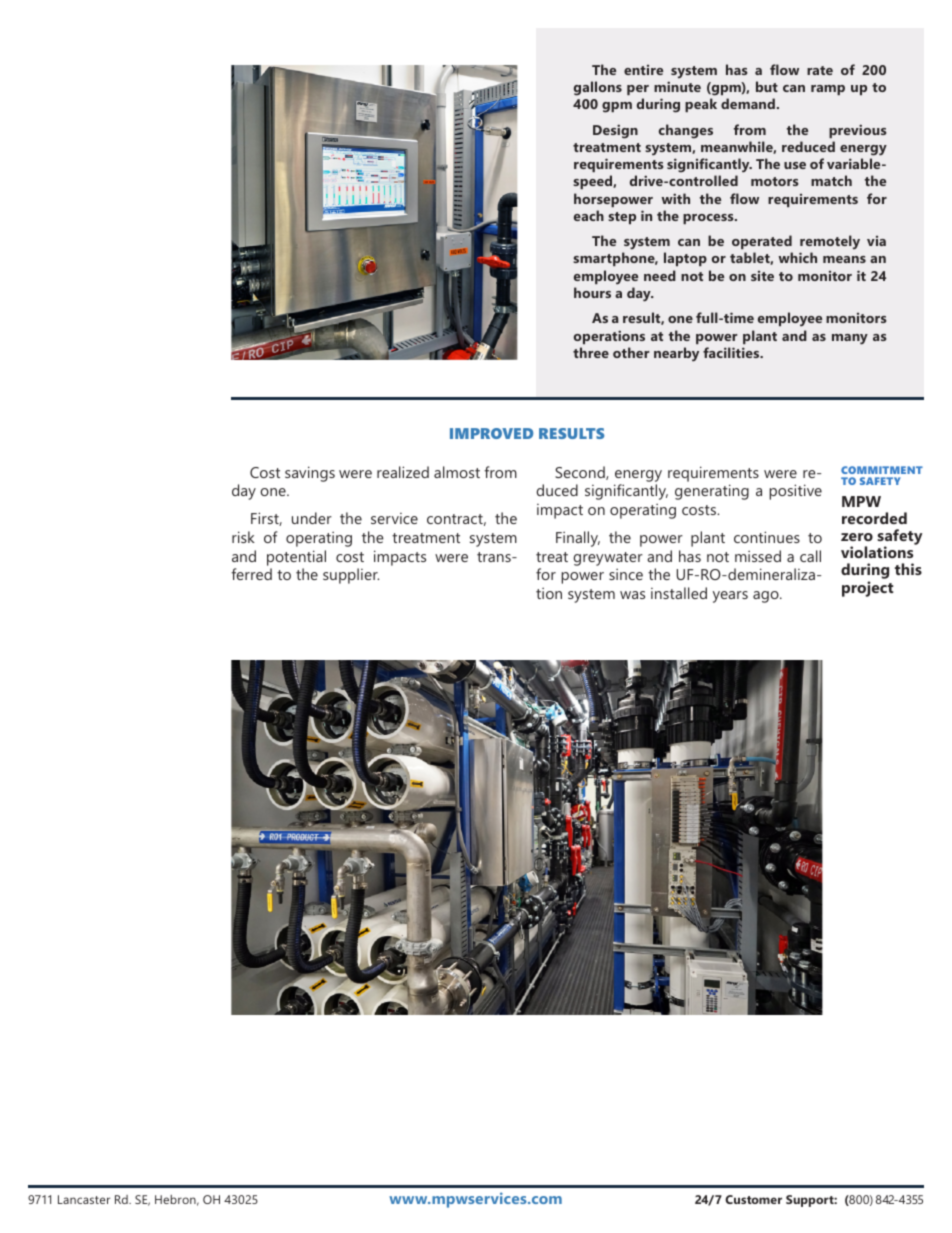 Image resolution: width=952 pixels, height=1233 pixels. Describe the element at coordinates (632, 595) in the screenshot. I see `was` at that location.
